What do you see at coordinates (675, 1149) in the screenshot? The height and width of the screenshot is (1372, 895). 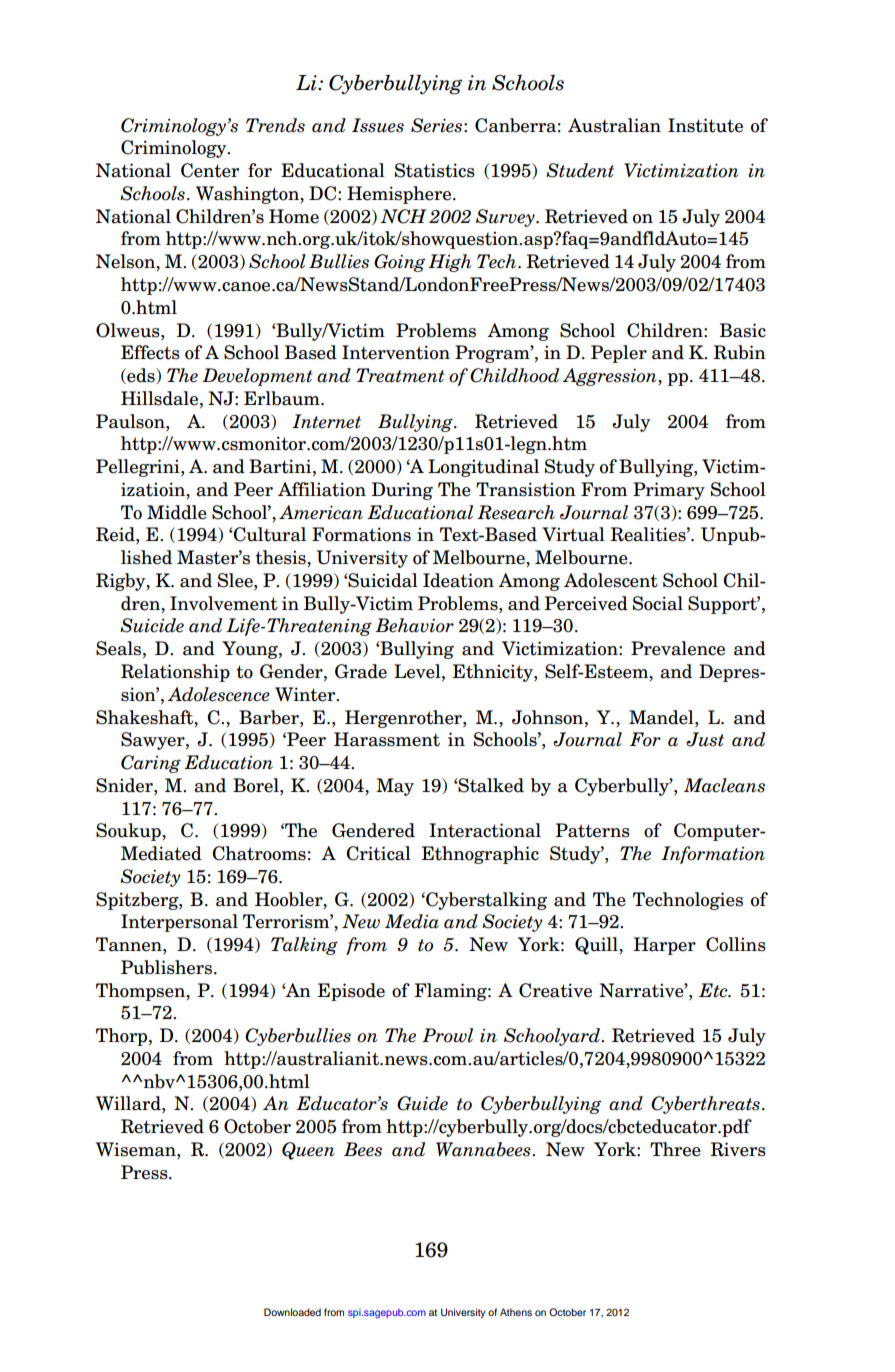 I see `Three` at bounding box center [675, 1149].
